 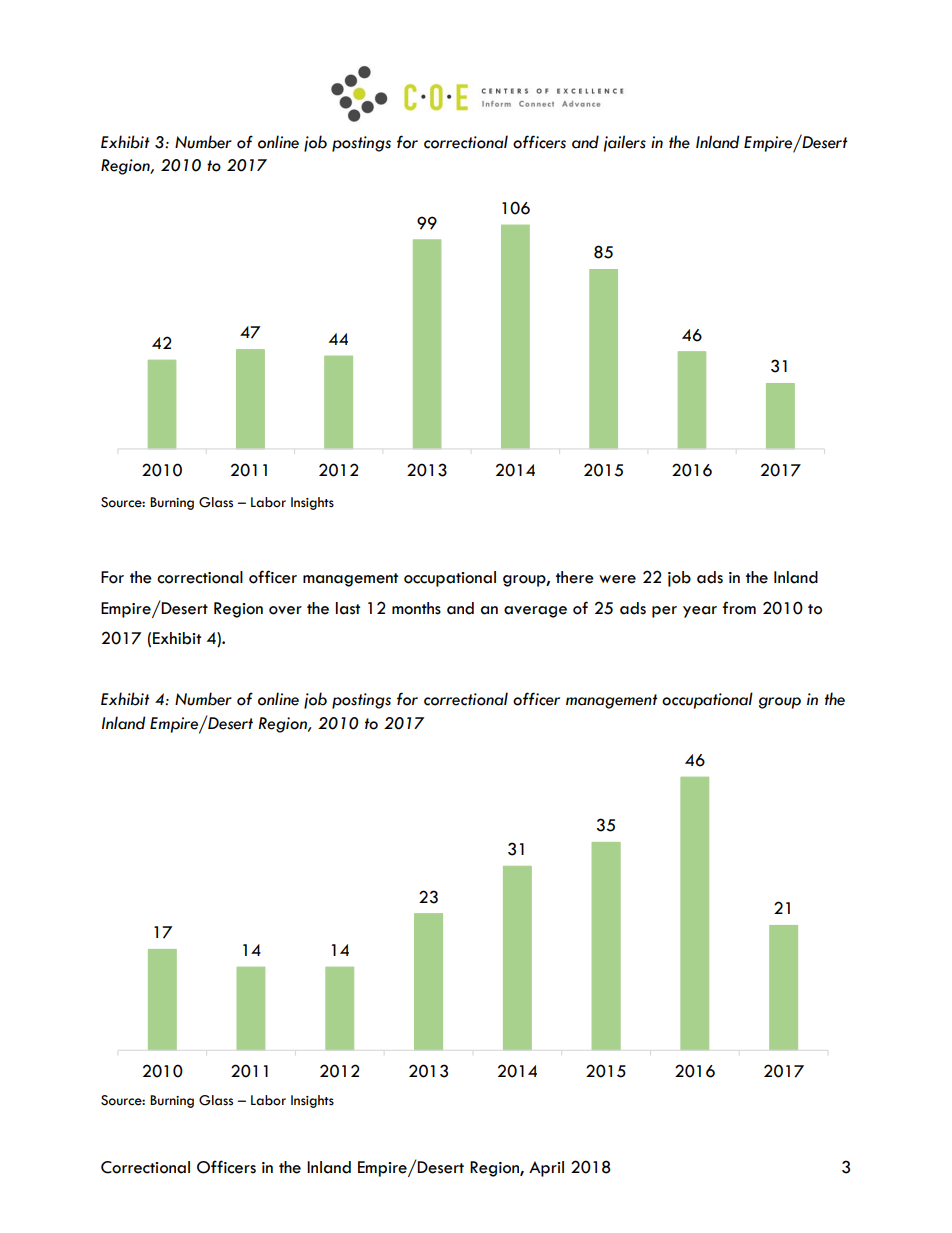 I want to click on there, so click(x=575, y=577).
